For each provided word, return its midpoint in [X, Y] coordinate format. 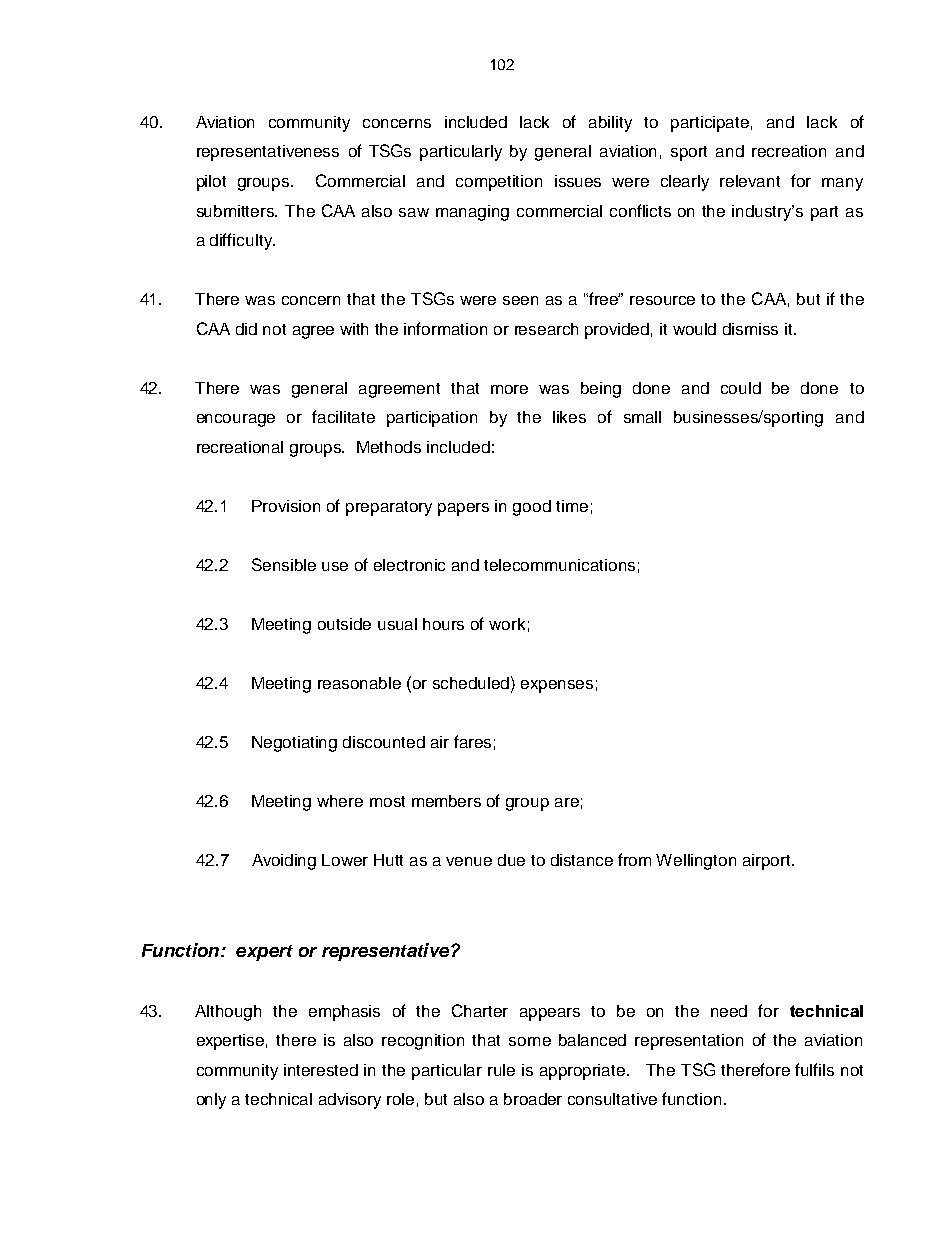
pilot [211, 183]
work [507, 624]
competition [499, 183]
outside [344, 624]
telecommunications [559, 565]
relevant [750, 181]
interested [321, 1070]
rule [501, 1070]
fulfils [814, 1069]
